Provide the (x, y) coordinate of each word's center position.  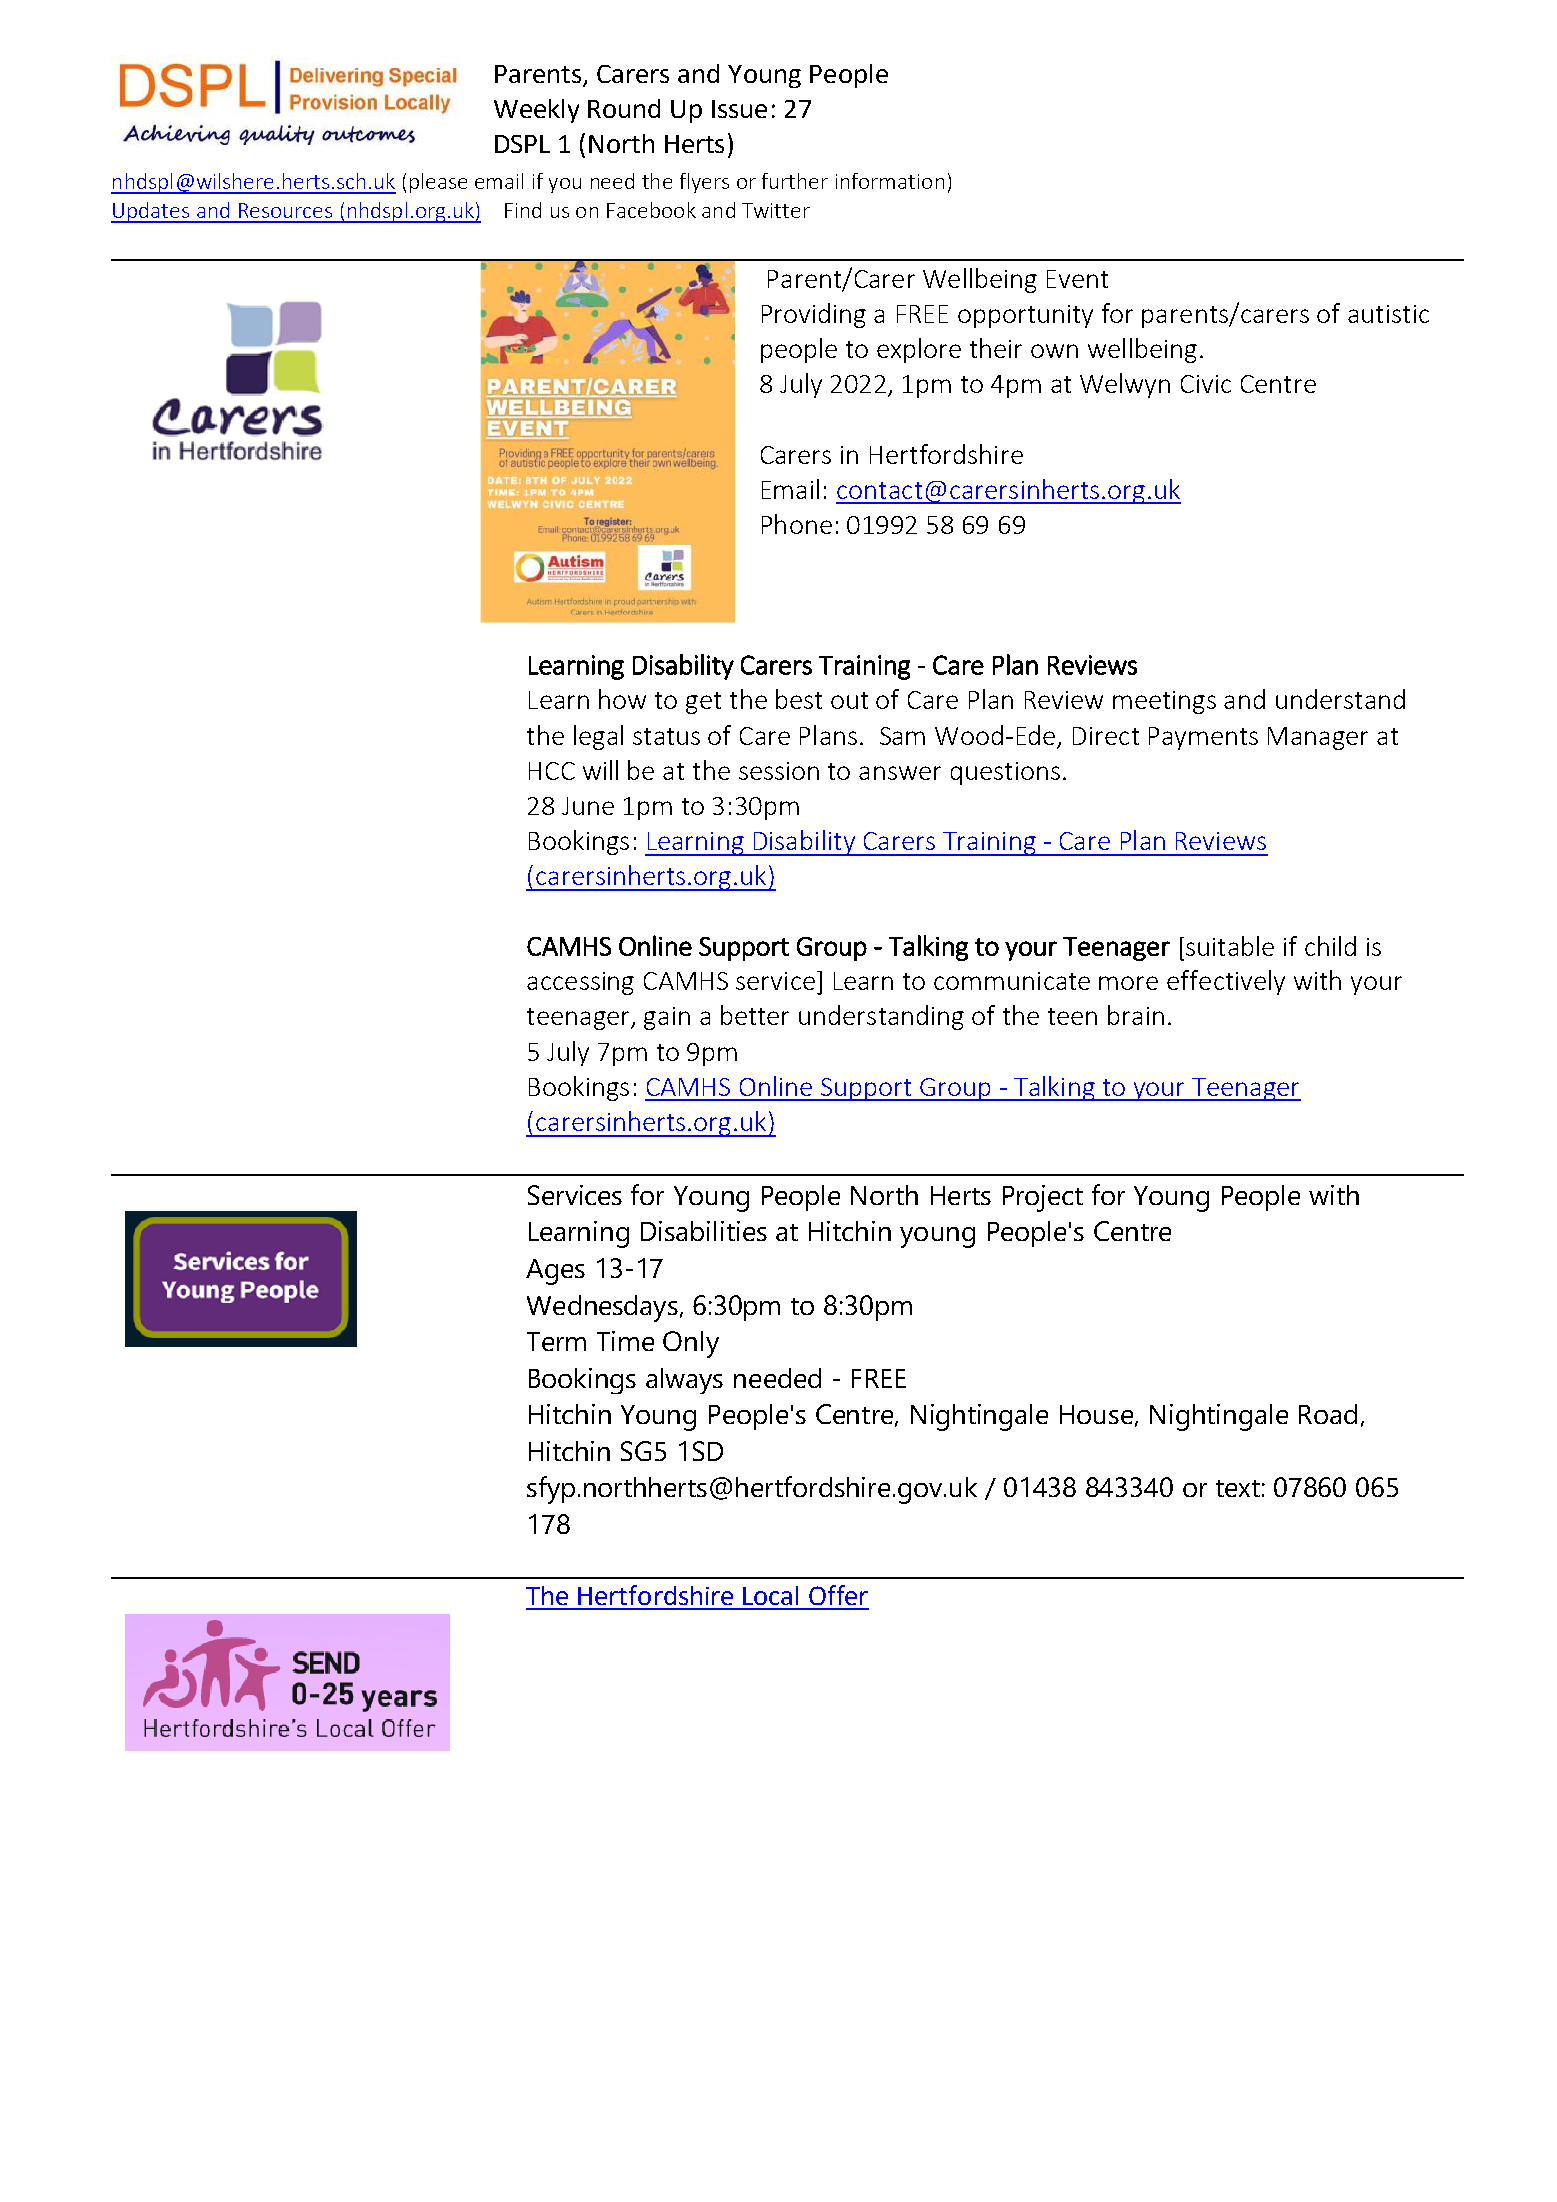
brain (1136, 1015)
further (795, 181)
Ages (555, 1272)
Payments (1203, 738)
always (684, 1381)
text (1238, 1488)
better (755, 1015)
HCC (552, 771)
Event (1077, 279)
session (779, 771)
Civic (1206, 384)
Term (556, 1341)
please (438, 183)
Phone (797, 524)
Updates (151, 212)
